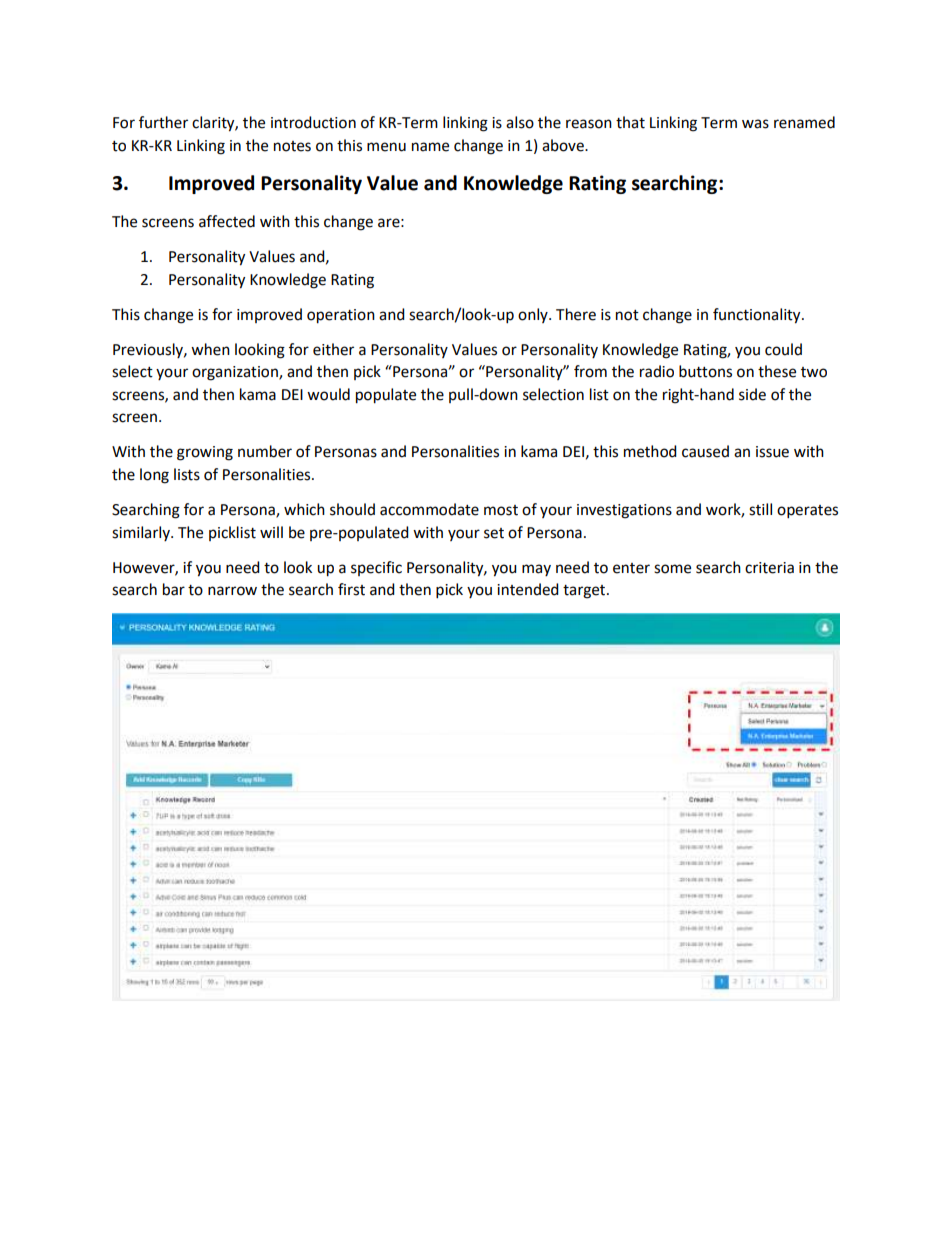  Describe the element at coordinates (232, 591) in the document. I see `narrow` at that location.
